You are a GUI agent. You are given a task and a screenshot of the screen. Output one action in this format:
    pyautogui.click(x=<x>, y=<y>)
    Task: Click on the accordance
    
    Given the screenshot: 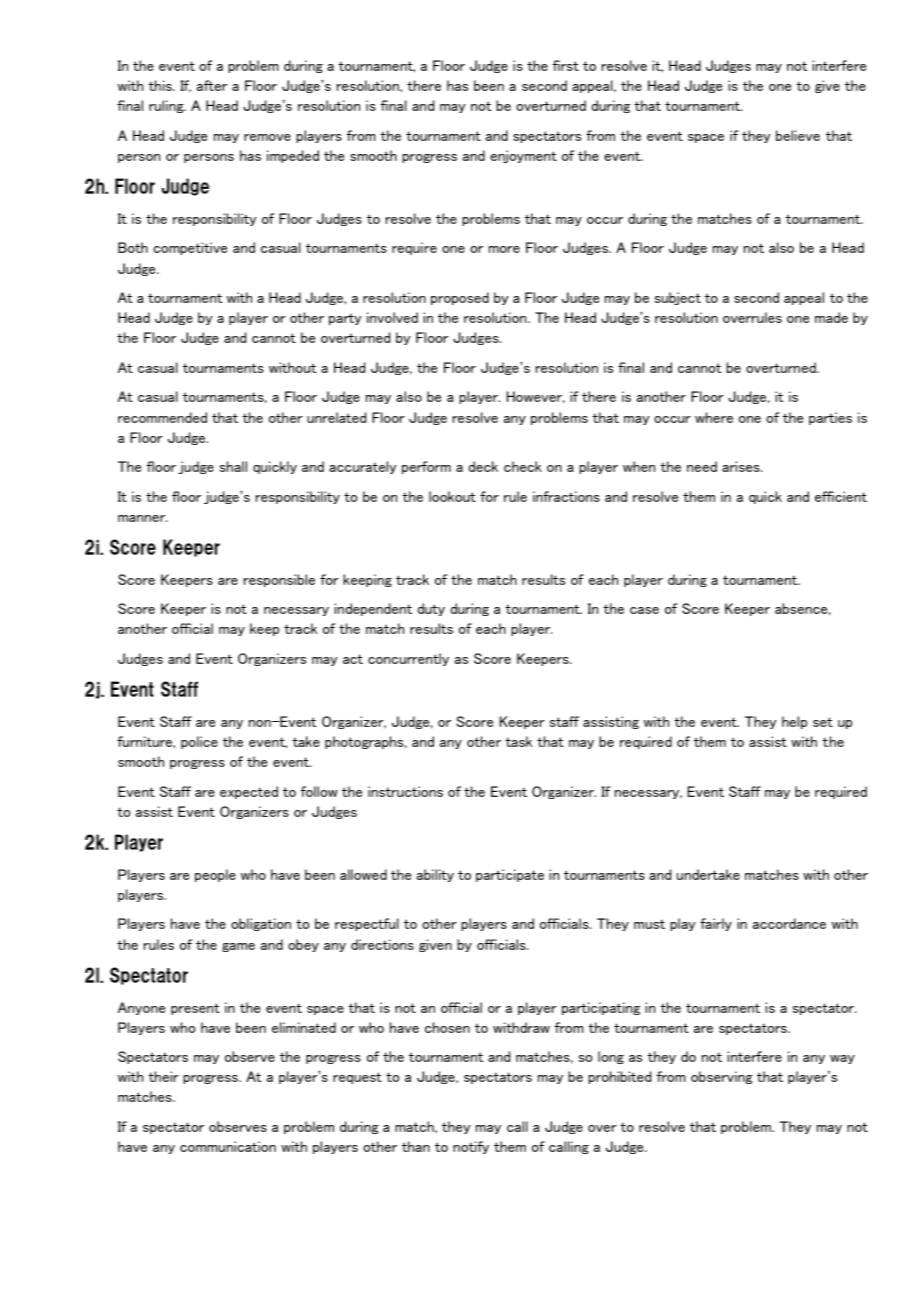 What is the action you would take?
    pyautogui.click(x=789, y=923)
